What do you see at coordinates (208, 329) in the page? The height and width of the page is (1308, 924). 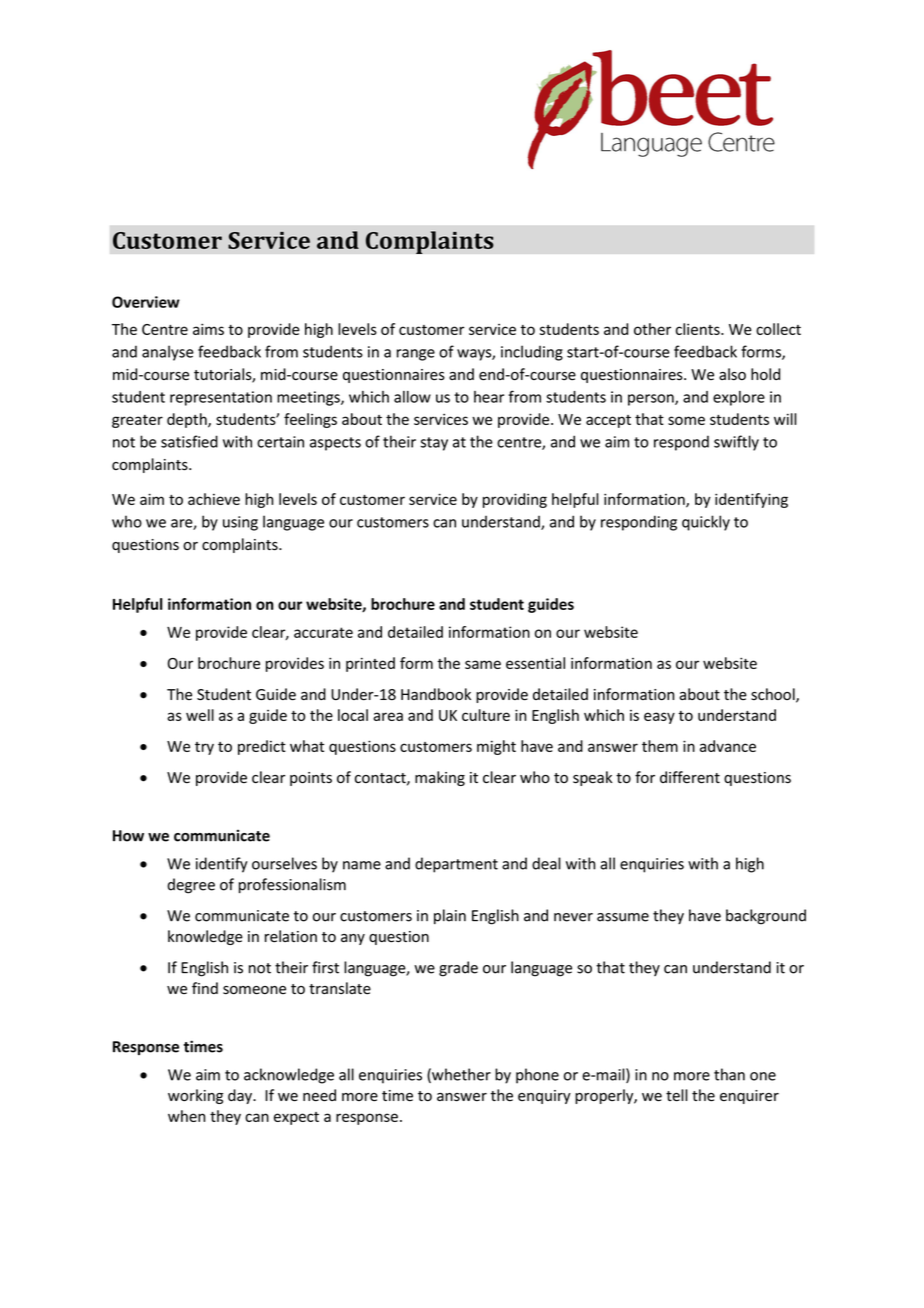 I see `aims` at bounding box center [208, 329].
